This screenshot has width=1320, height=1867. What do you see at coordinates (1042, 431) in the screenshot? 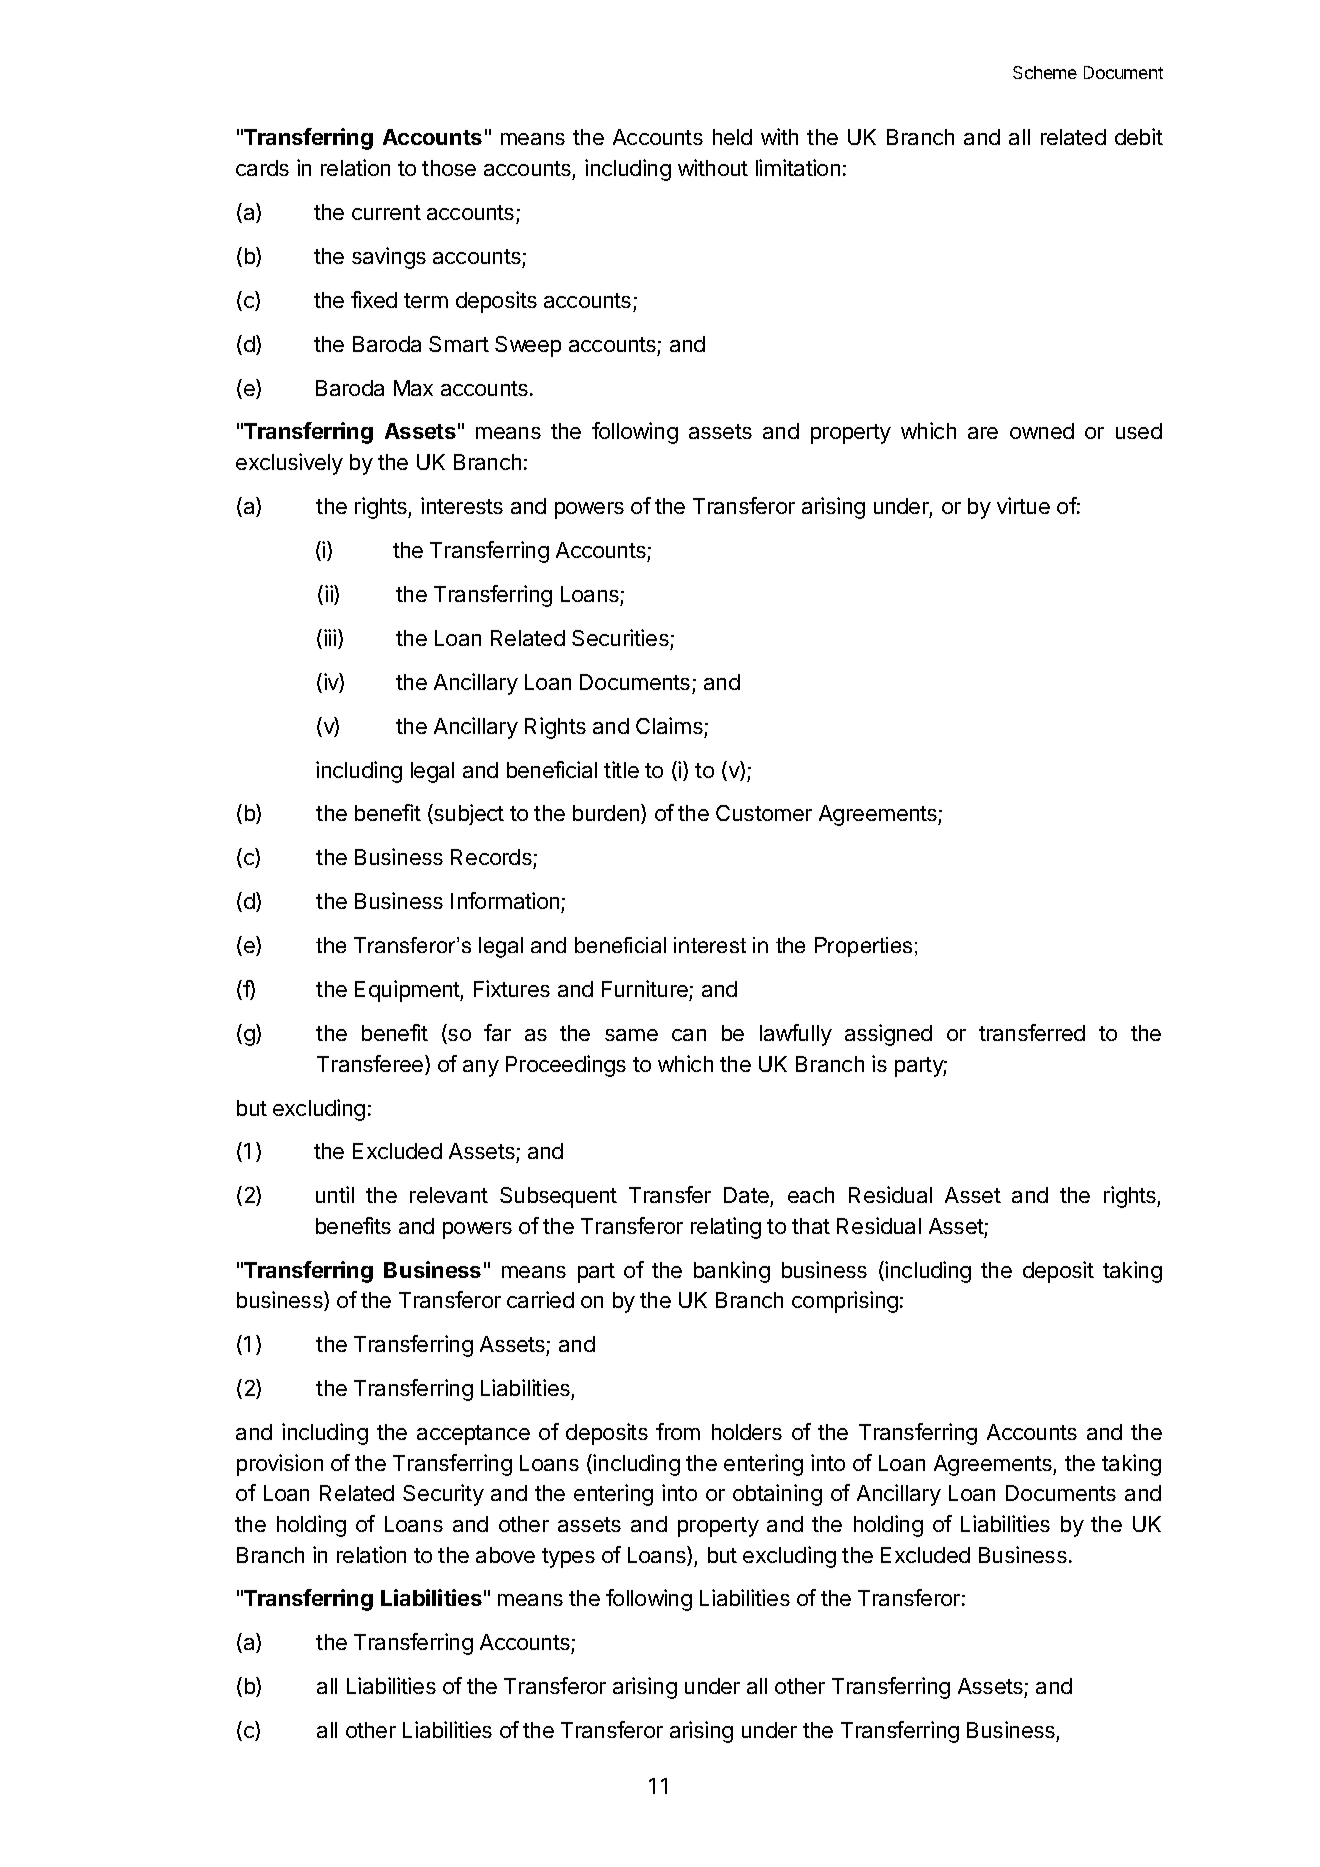
I see `owned` at bounding box center [1042, 431].
